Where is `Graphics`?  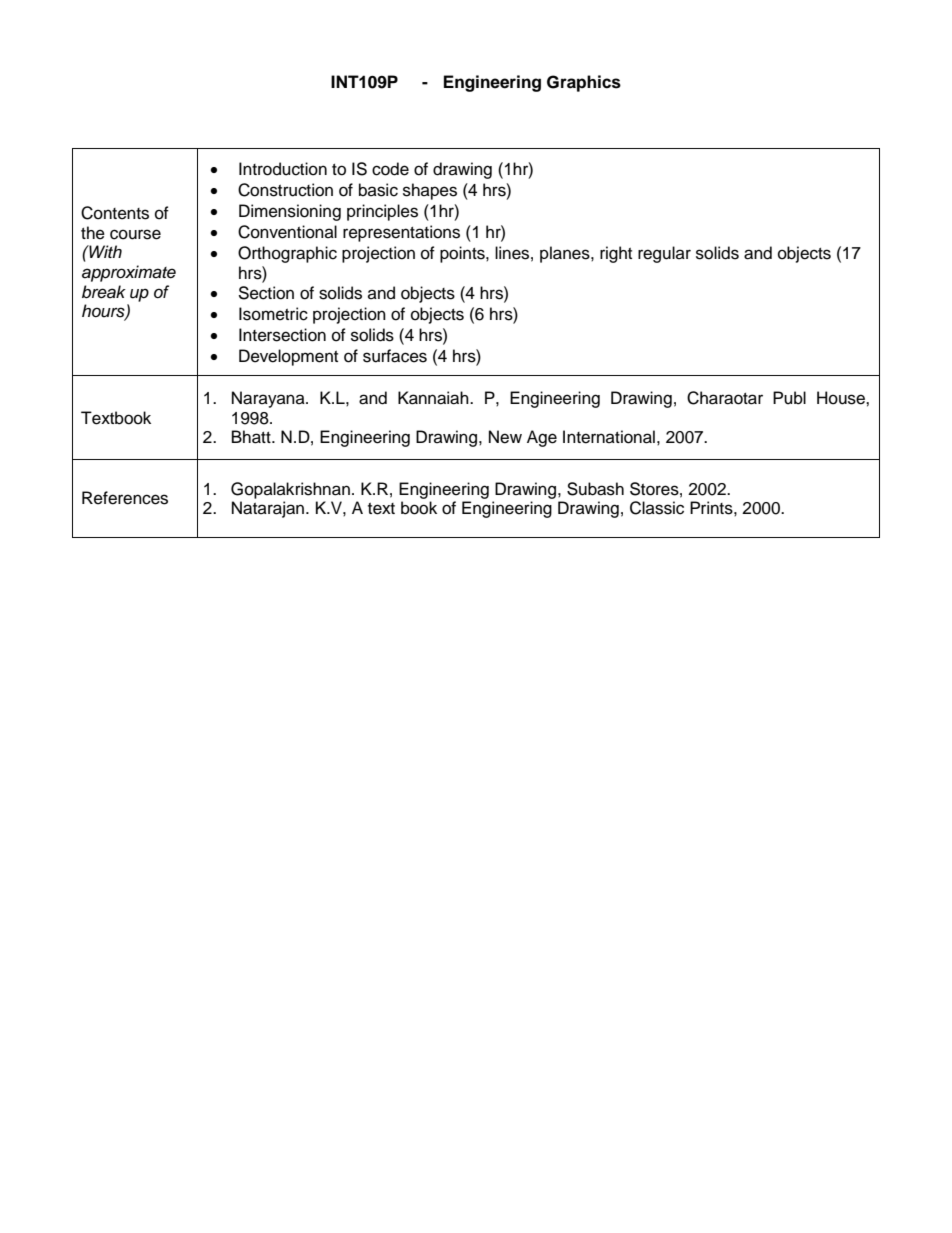
Graphics is located at coordinates (584, 83).
